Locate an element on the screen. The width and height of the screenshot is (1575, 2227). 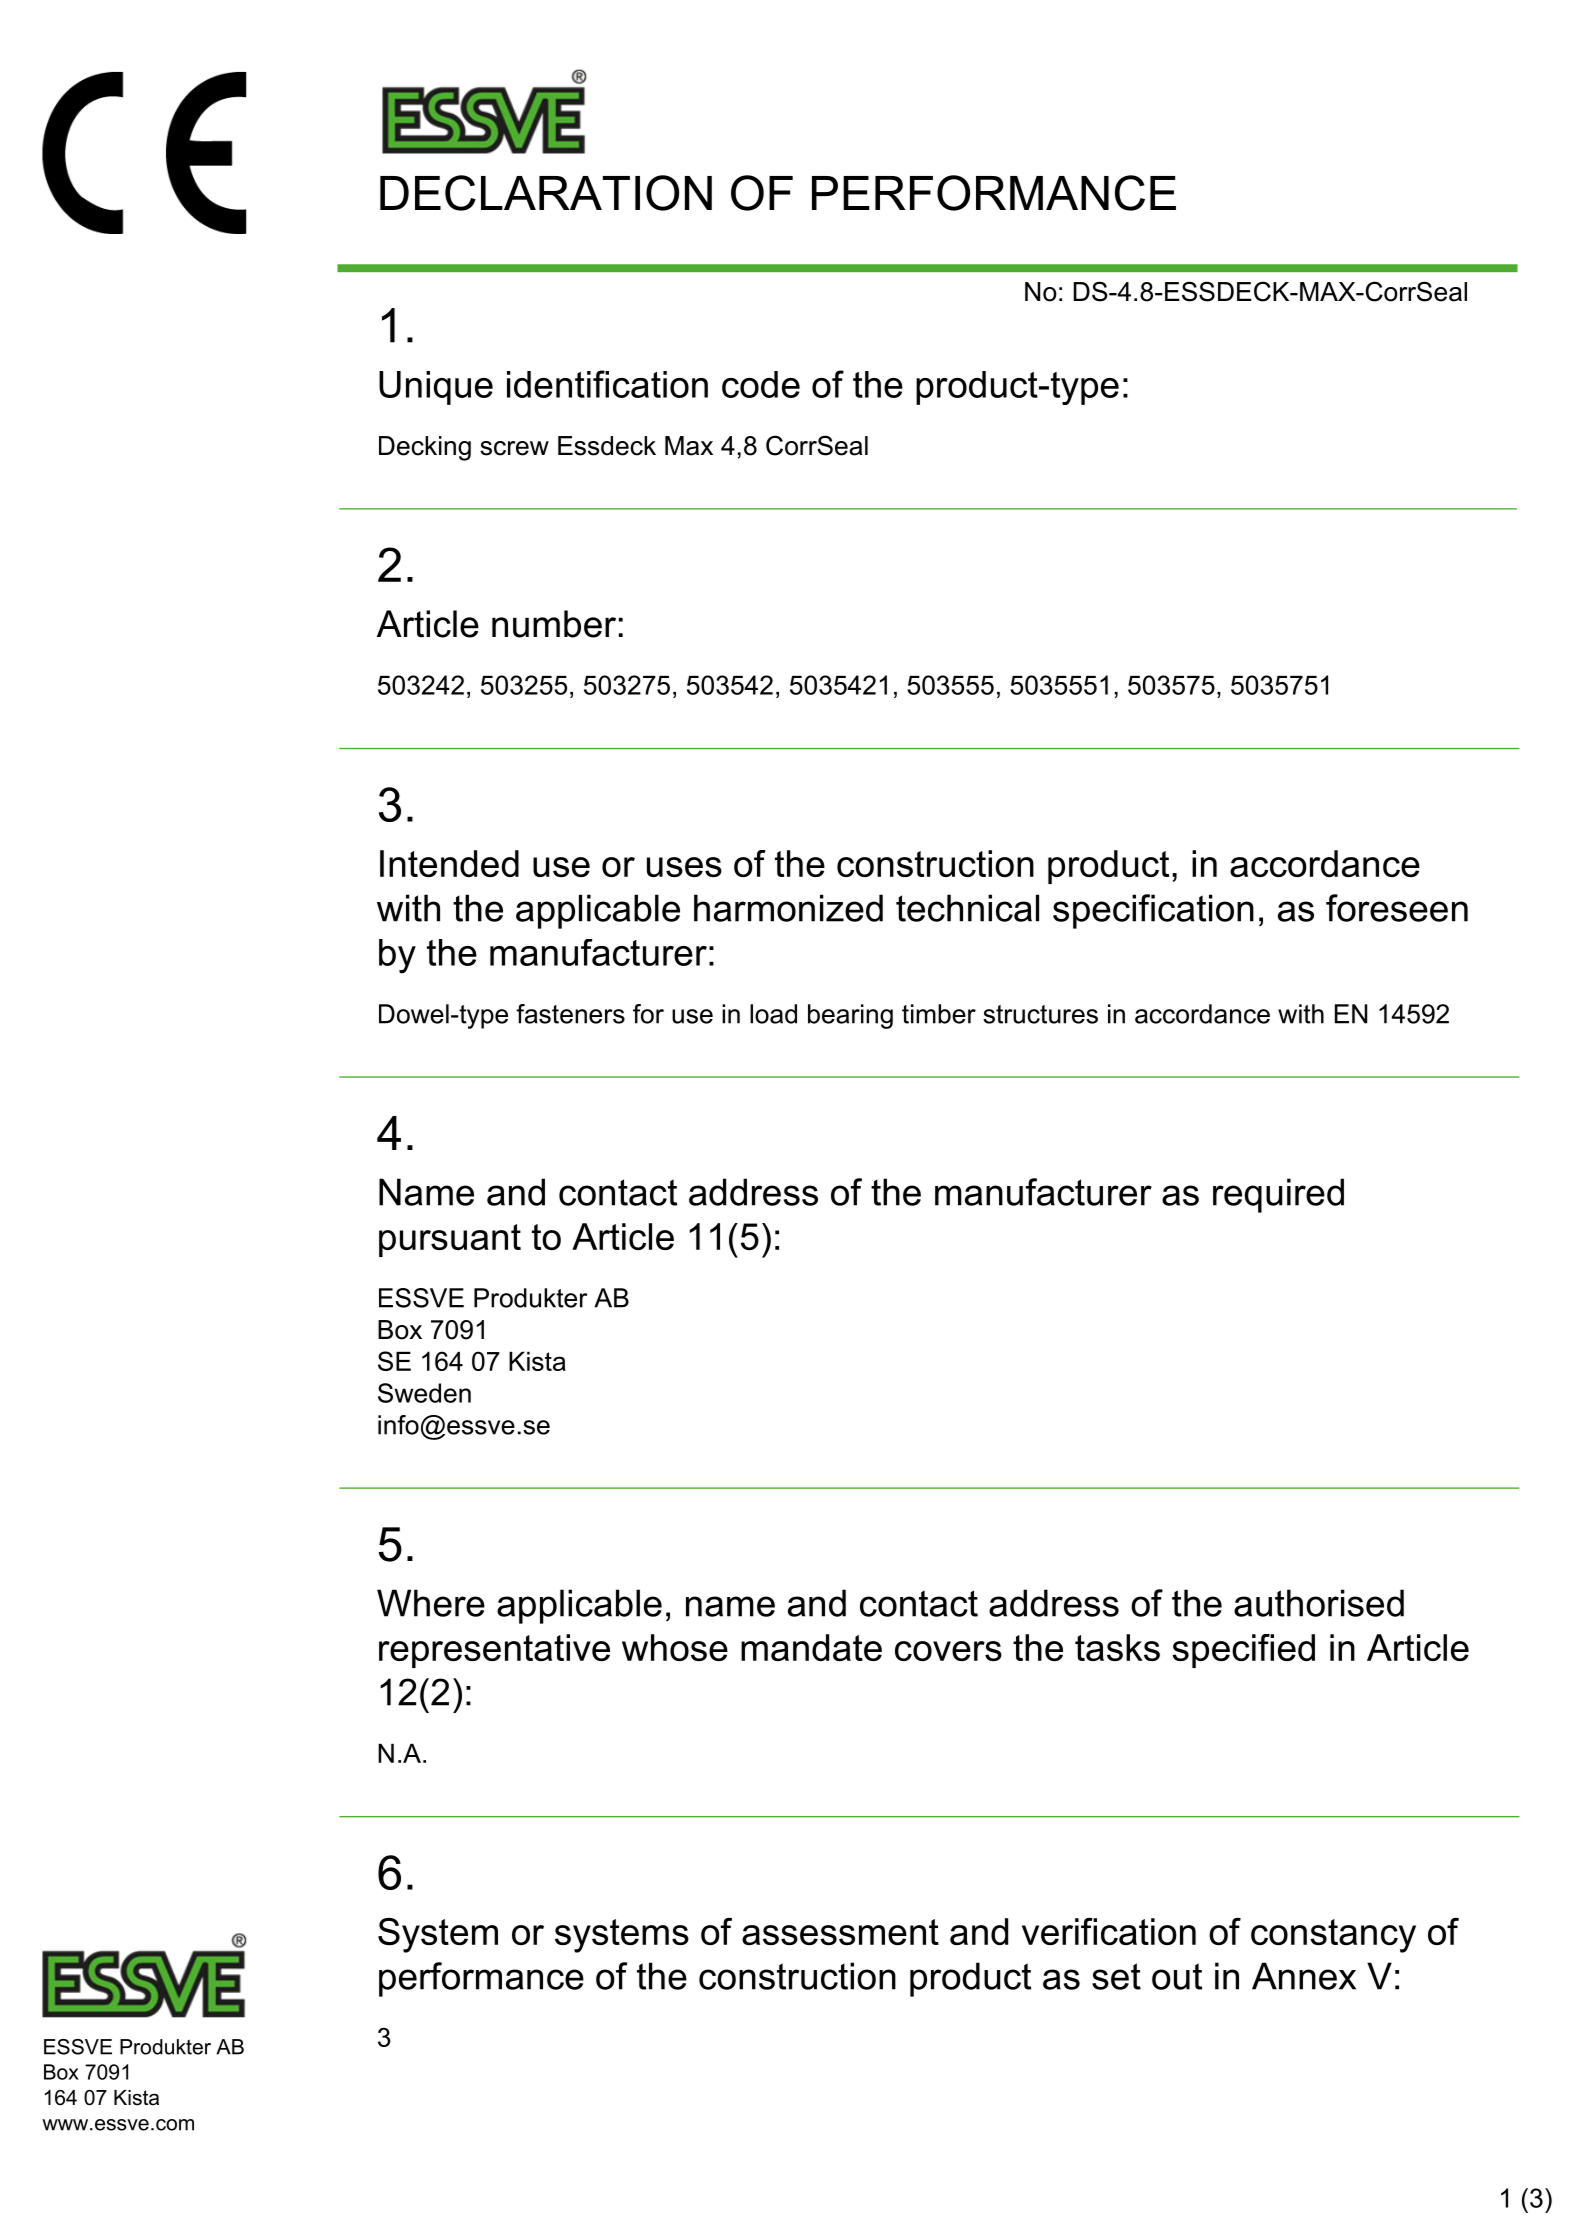
DECLARATION is located at coordinates (546, 193).
